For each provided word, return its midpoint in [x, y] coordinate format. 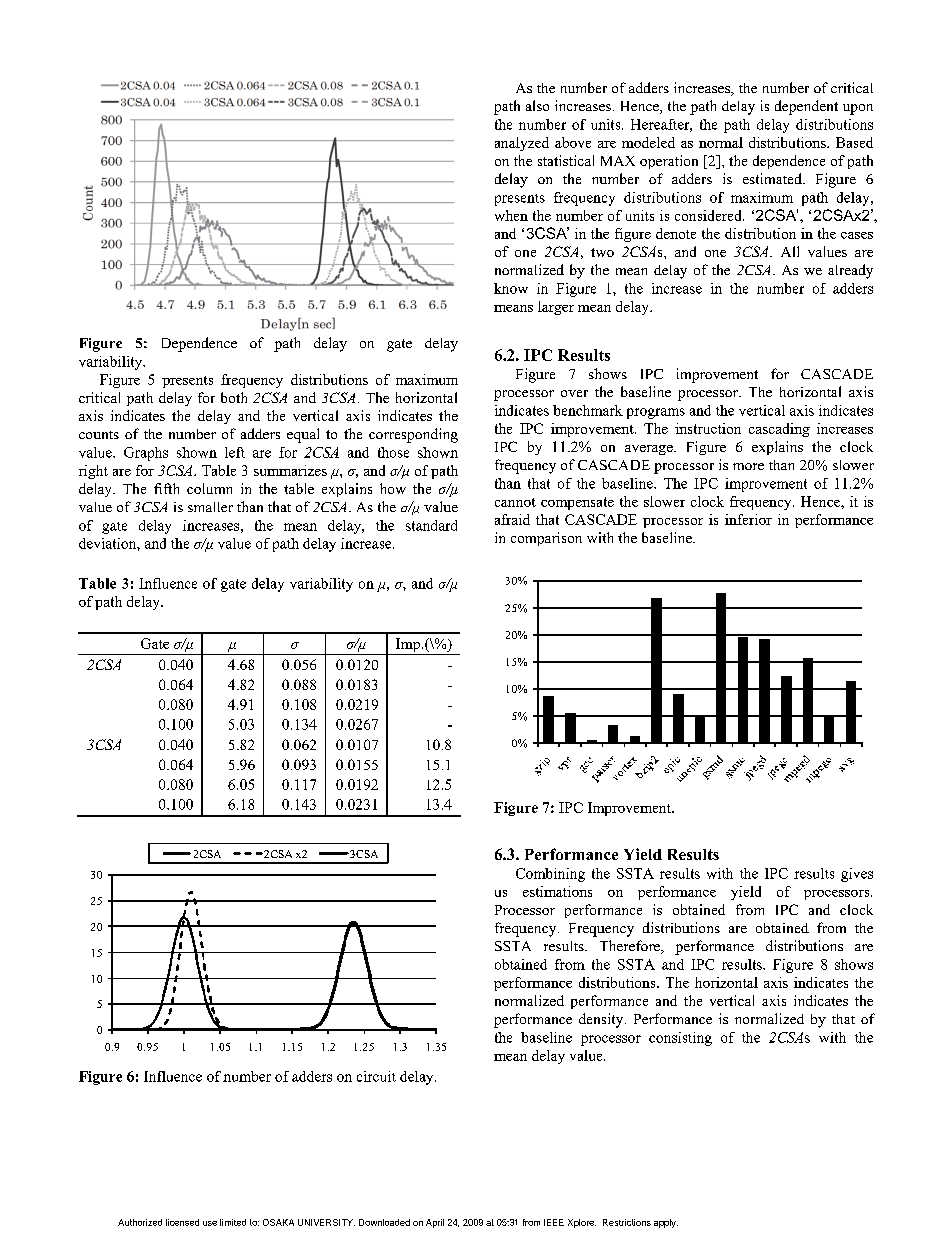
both [234, 397]
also [537, 105]
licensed [182, 1222]
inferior [748, 519]
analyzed [522, 144]
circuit [376, 1076]
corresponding [413, 435]
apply [666, 1223]
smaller [210, 507]
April [435, 1223]
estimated [773, 178]
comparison [546, 539]
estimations [557, 891]
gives [857, 875]
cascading [779, 430]
